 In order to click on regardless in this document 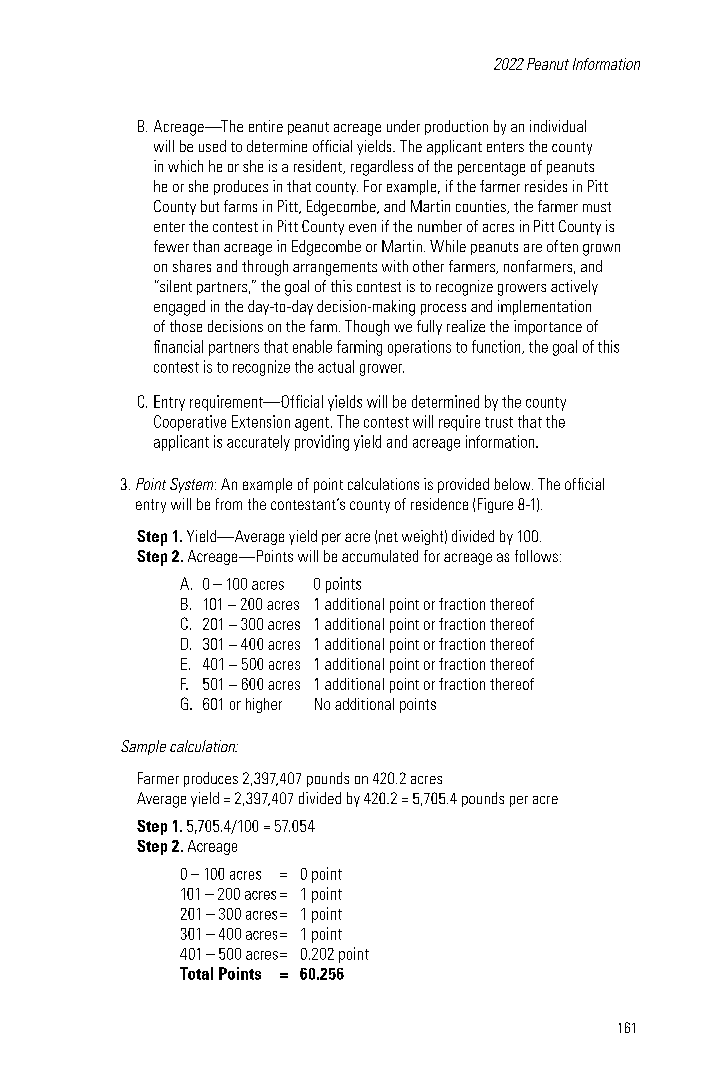, I will do `click(382, 168)`.
